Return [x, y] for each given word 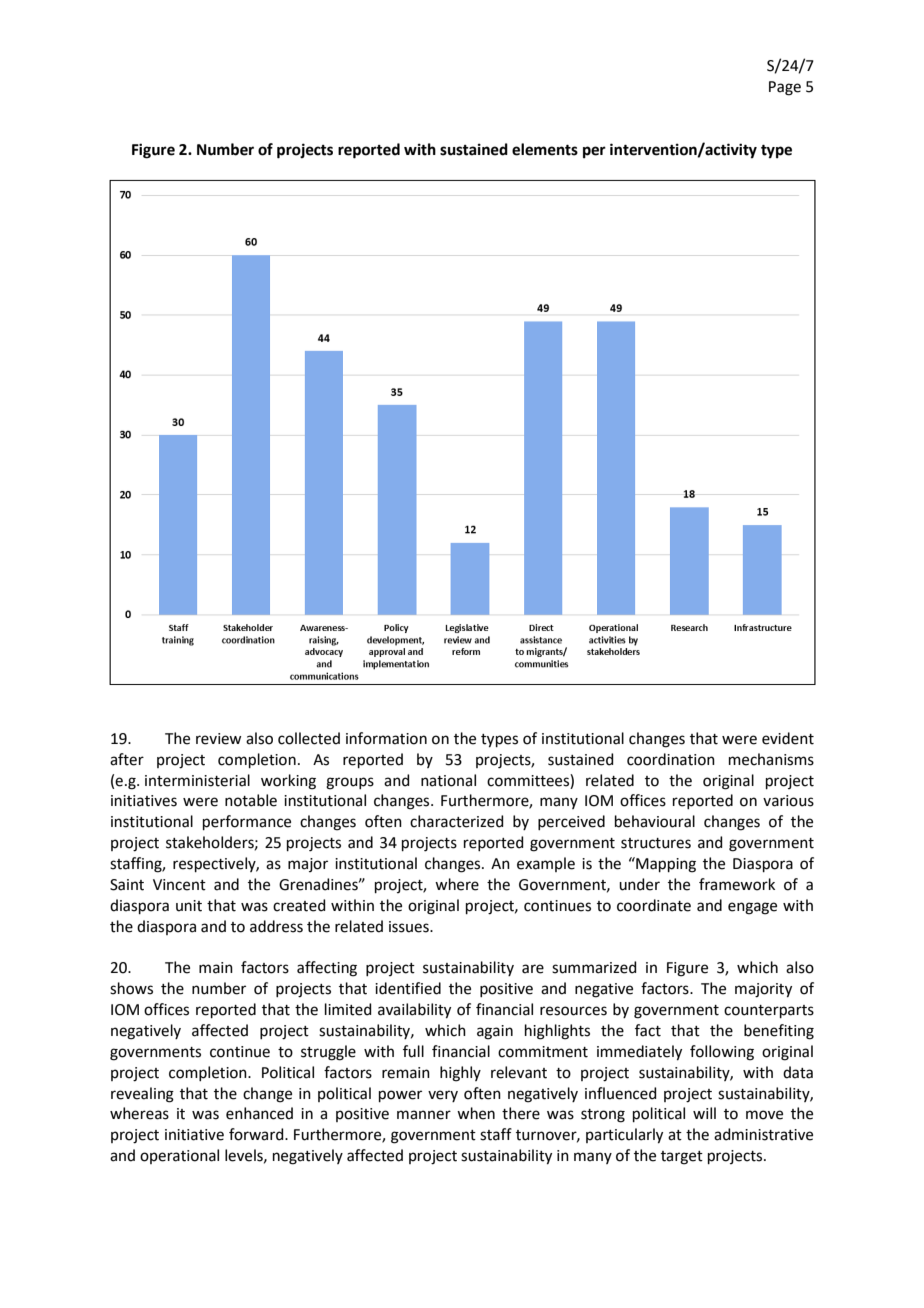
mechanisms [771, 759]
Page [785, 88]
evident [788, 738]
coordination [671, 759]
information [386, 738]
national [448, 780]
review [218, 739]
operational [179, 1156]
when [476, 1113]
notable [251, 800]
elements [545, 149]
